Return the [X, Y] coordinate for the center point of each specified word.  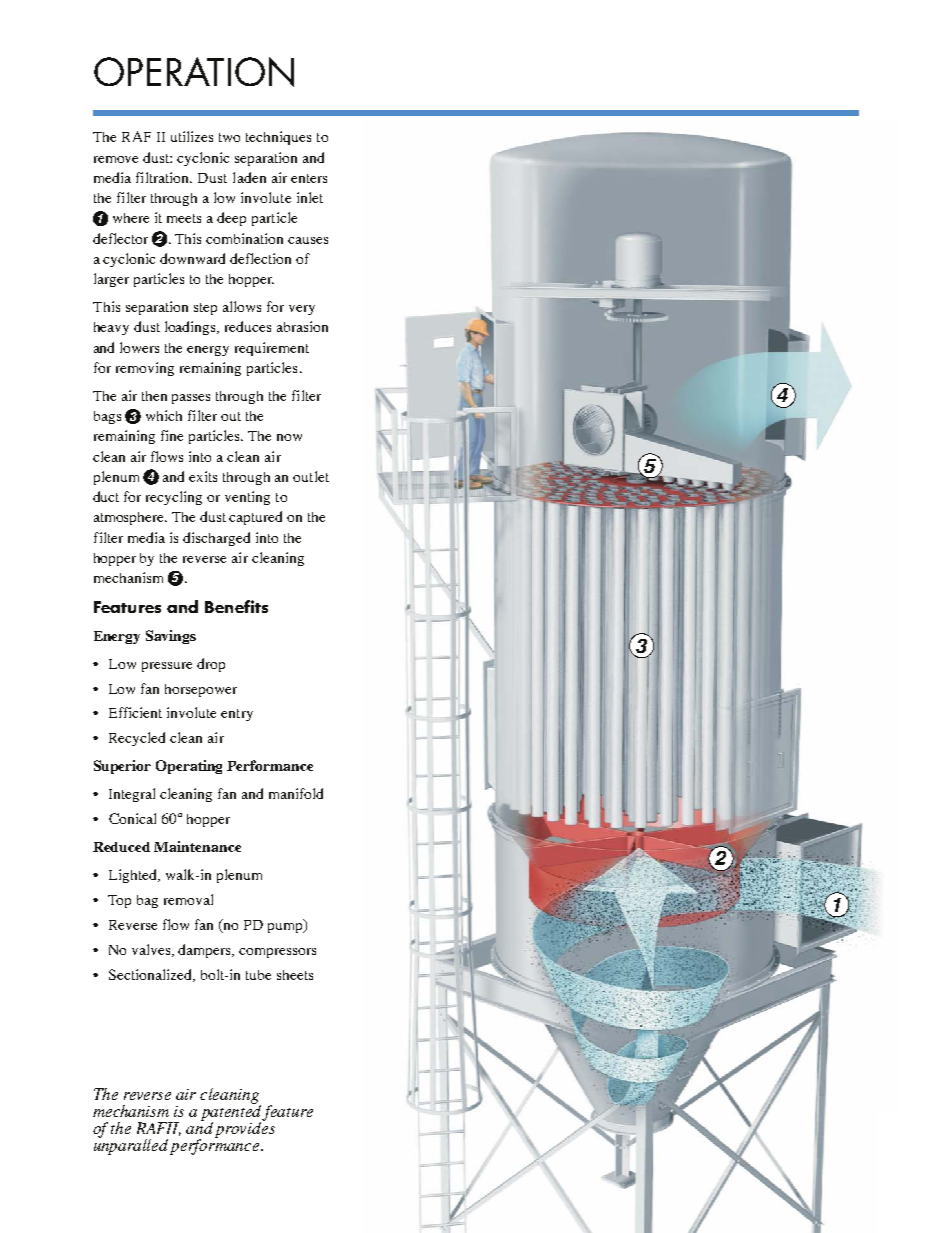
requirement [272, 349]
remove [116, 159]
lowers [139, 347]
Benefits [236, 606]
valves [152, 950]
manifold [296, 793]
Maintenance [197, 846]
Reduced [121, 847]
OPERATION [194, 72]
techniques [278, 138]
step [205, 309]
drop [211, 665]
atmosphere [130, 518]
